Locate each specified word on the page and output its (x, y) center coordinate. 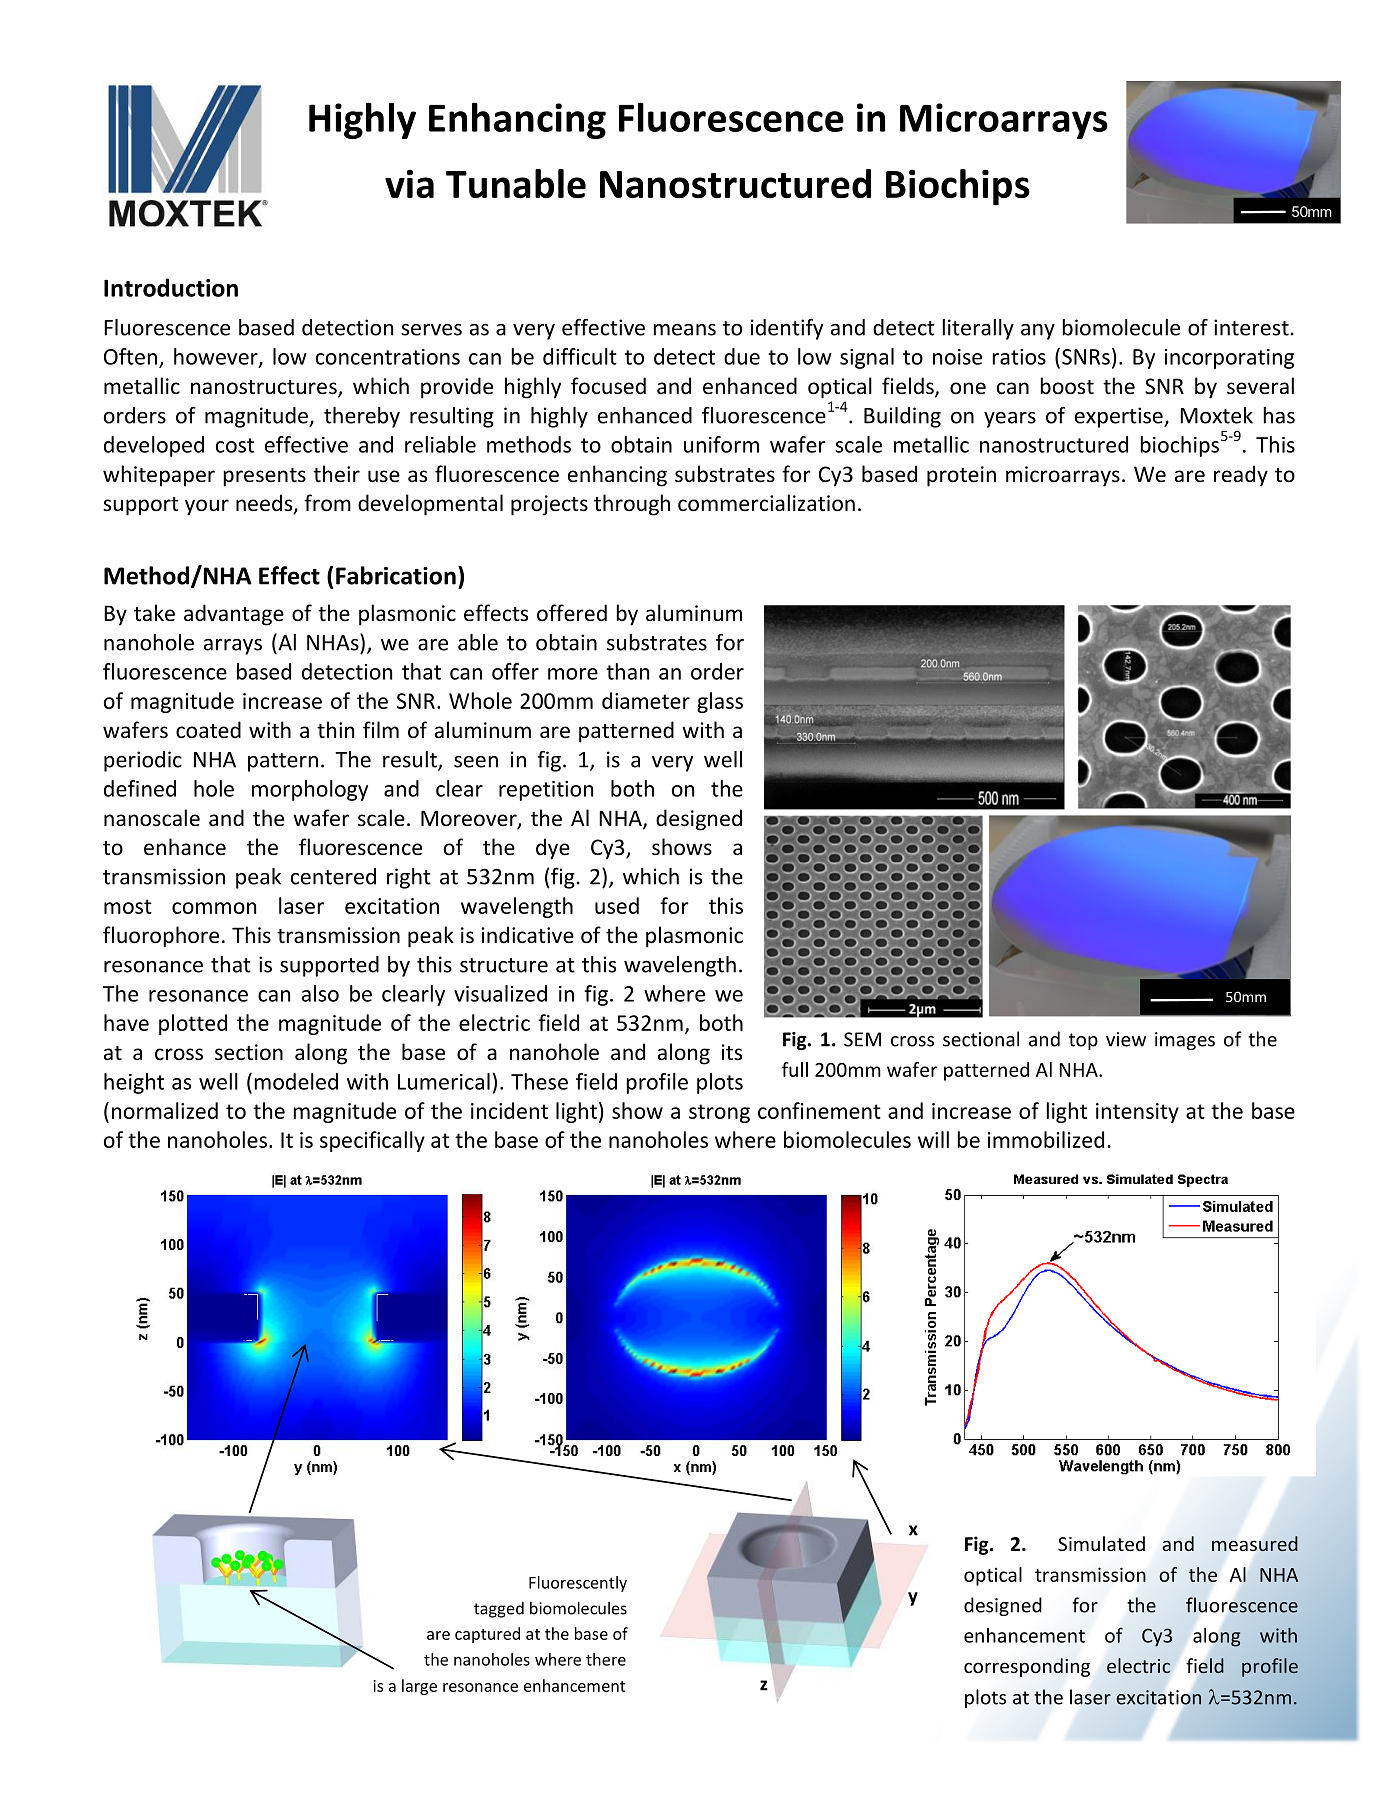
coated (208, 730)
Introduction (171, 287)
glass (720, 702)
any (1038, 332)
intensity (1137, 1113)
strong (719, 1113)
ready (1241, 476)
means (684, 330)
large (419, 1687)
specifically (372, 1141)
